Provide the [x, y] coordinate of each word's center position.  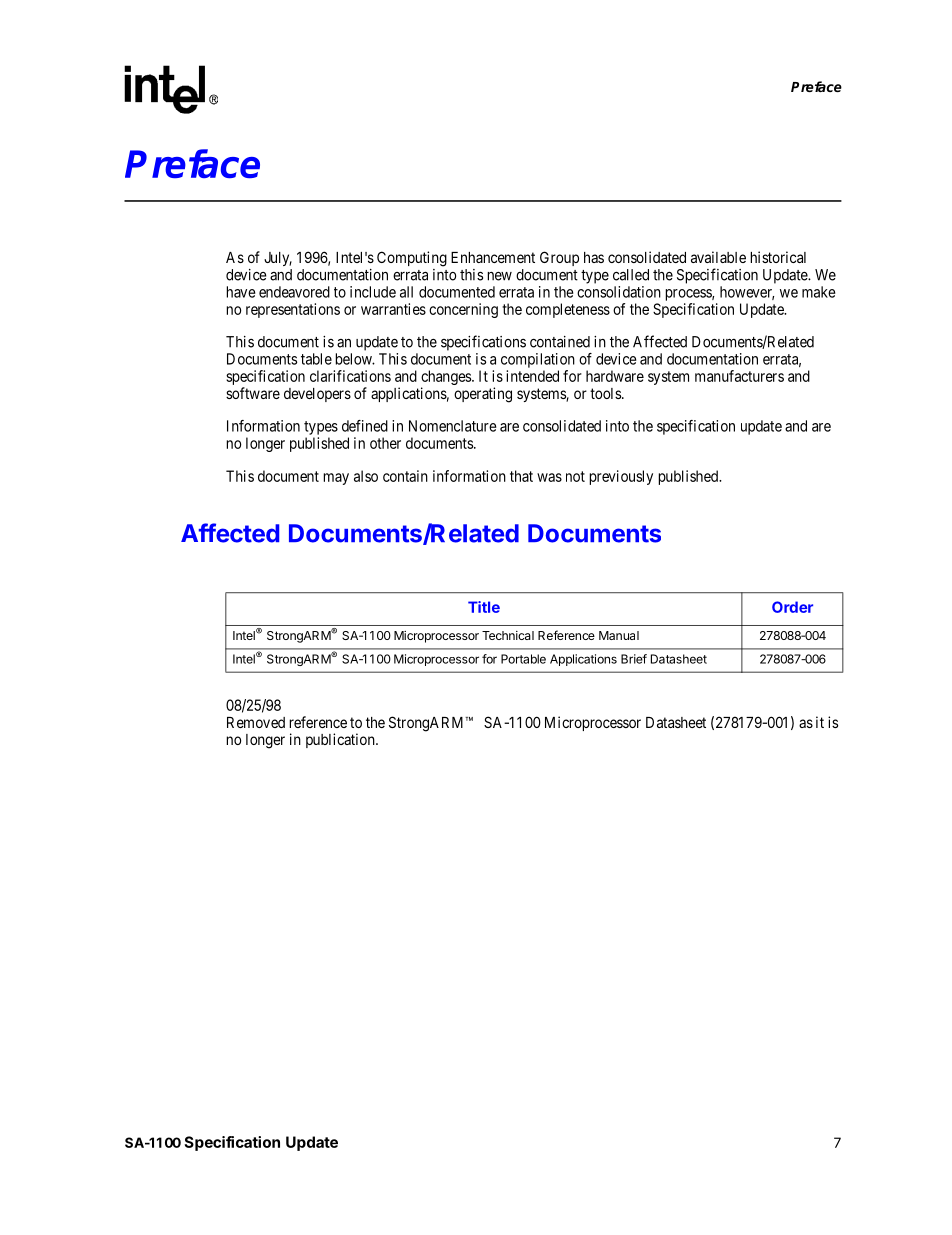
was [549, 477]
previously [621, 477]
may [336, 479]
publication [341, 740]
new [499, 276]
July [278, 259]
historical [778, 257]
